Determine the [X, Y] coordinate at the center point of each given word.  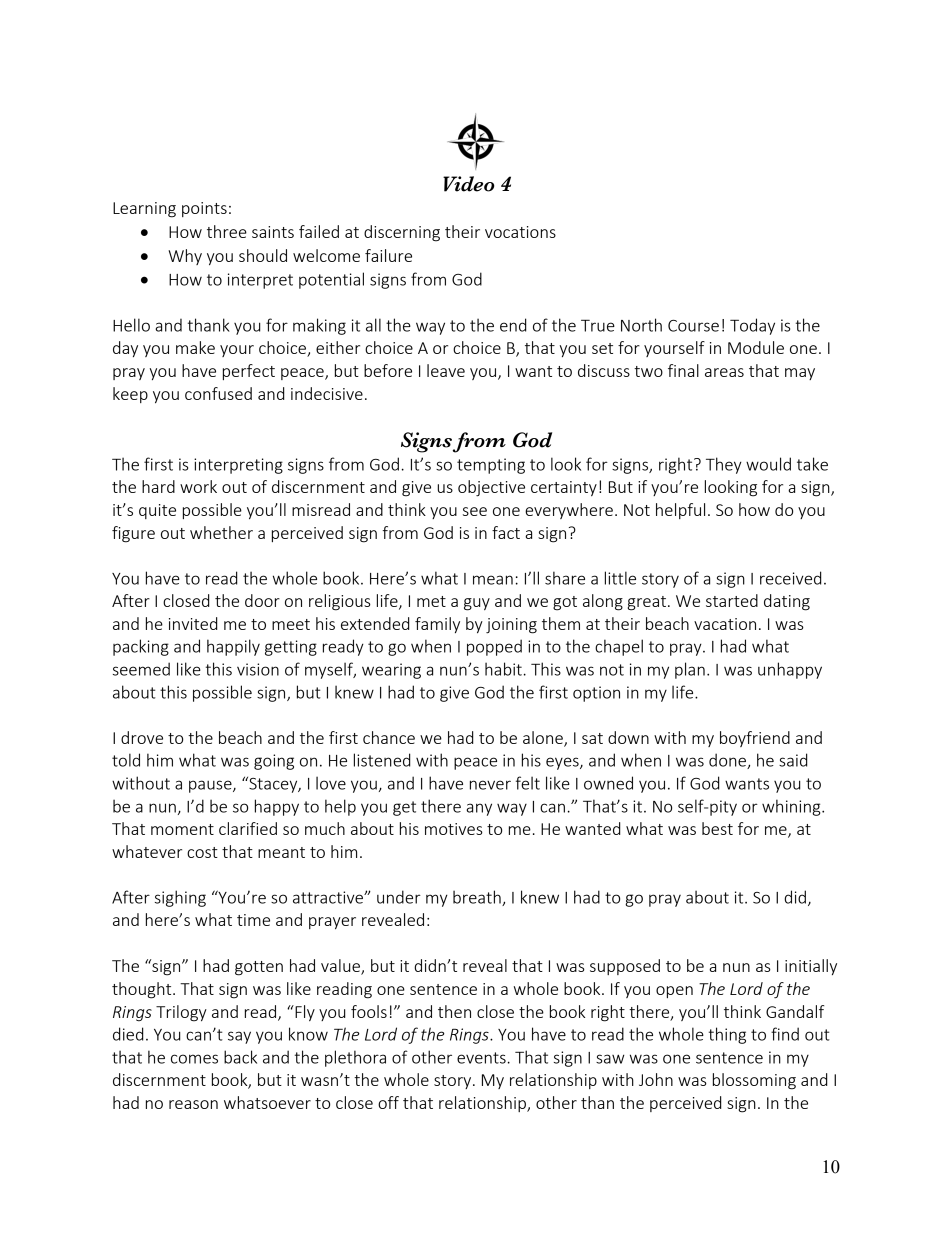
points [204, 209]
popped [494, 647]
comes [194, 1059]
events [481, 1058]
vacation [725, 624]
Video [468, 184]
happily [233, 647]
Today [752, 326]
